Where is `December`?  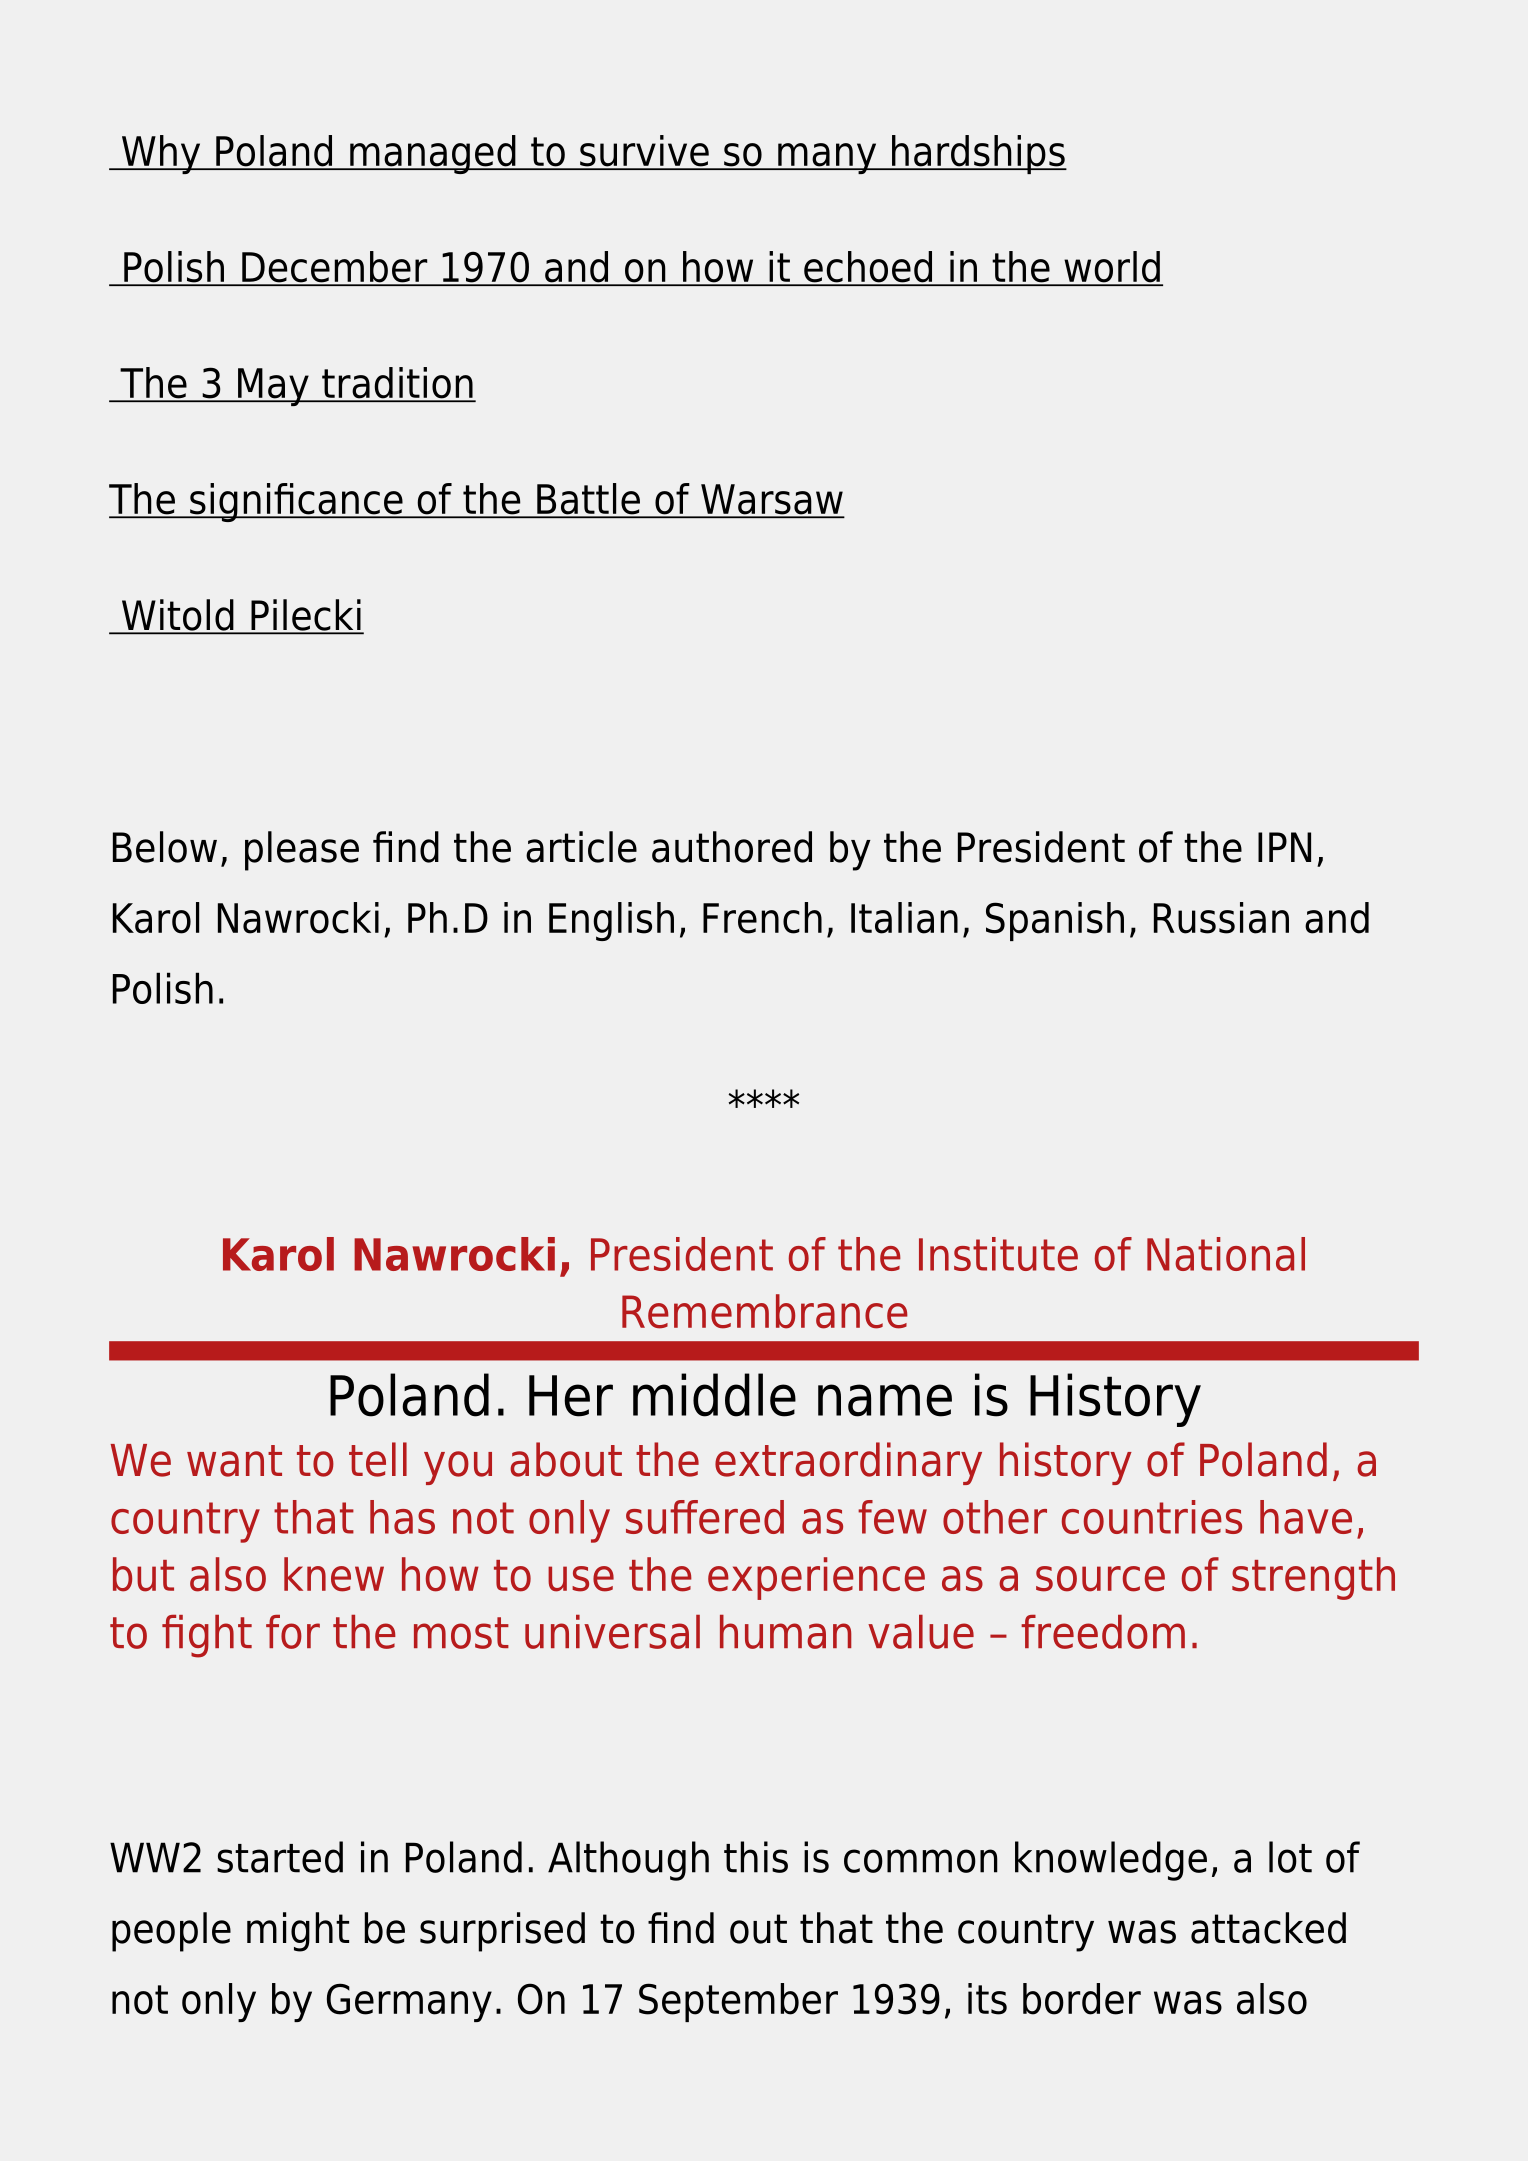 December is located at coordinates (335, 268).
